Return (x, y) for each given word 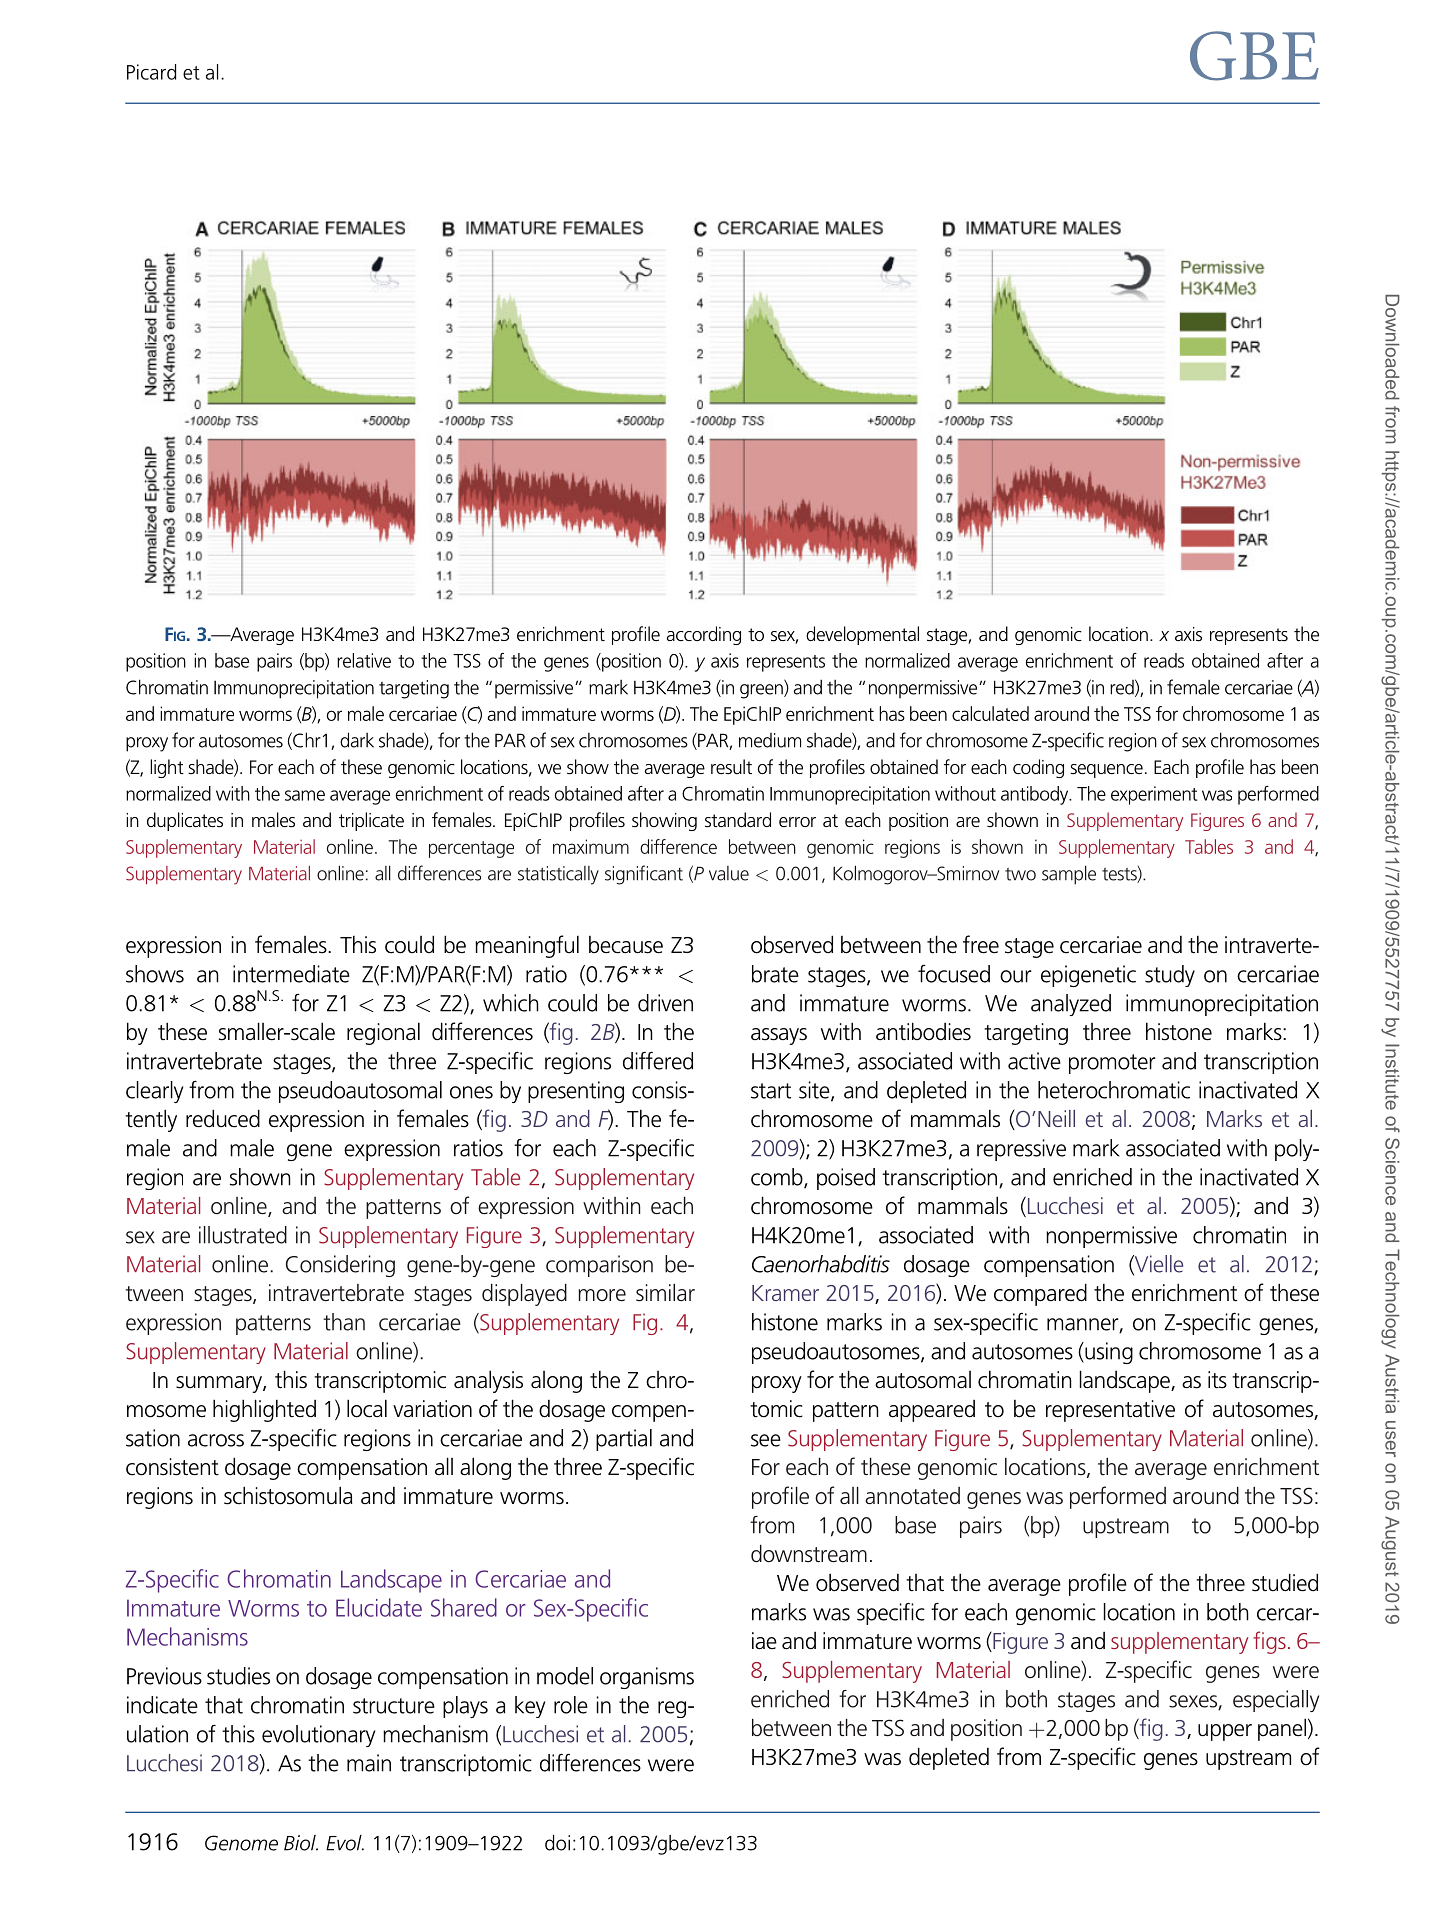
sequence (1106, 771)
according (704, 635)
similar (665, 1293)
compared (1040, 1294)
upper (1225, 1732)
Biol (301, 1843)
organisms (647, 1678)
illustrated (243, 1235)
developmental (862, 635)
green (762, 691)
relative (364, 660)
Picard (151, 72)
